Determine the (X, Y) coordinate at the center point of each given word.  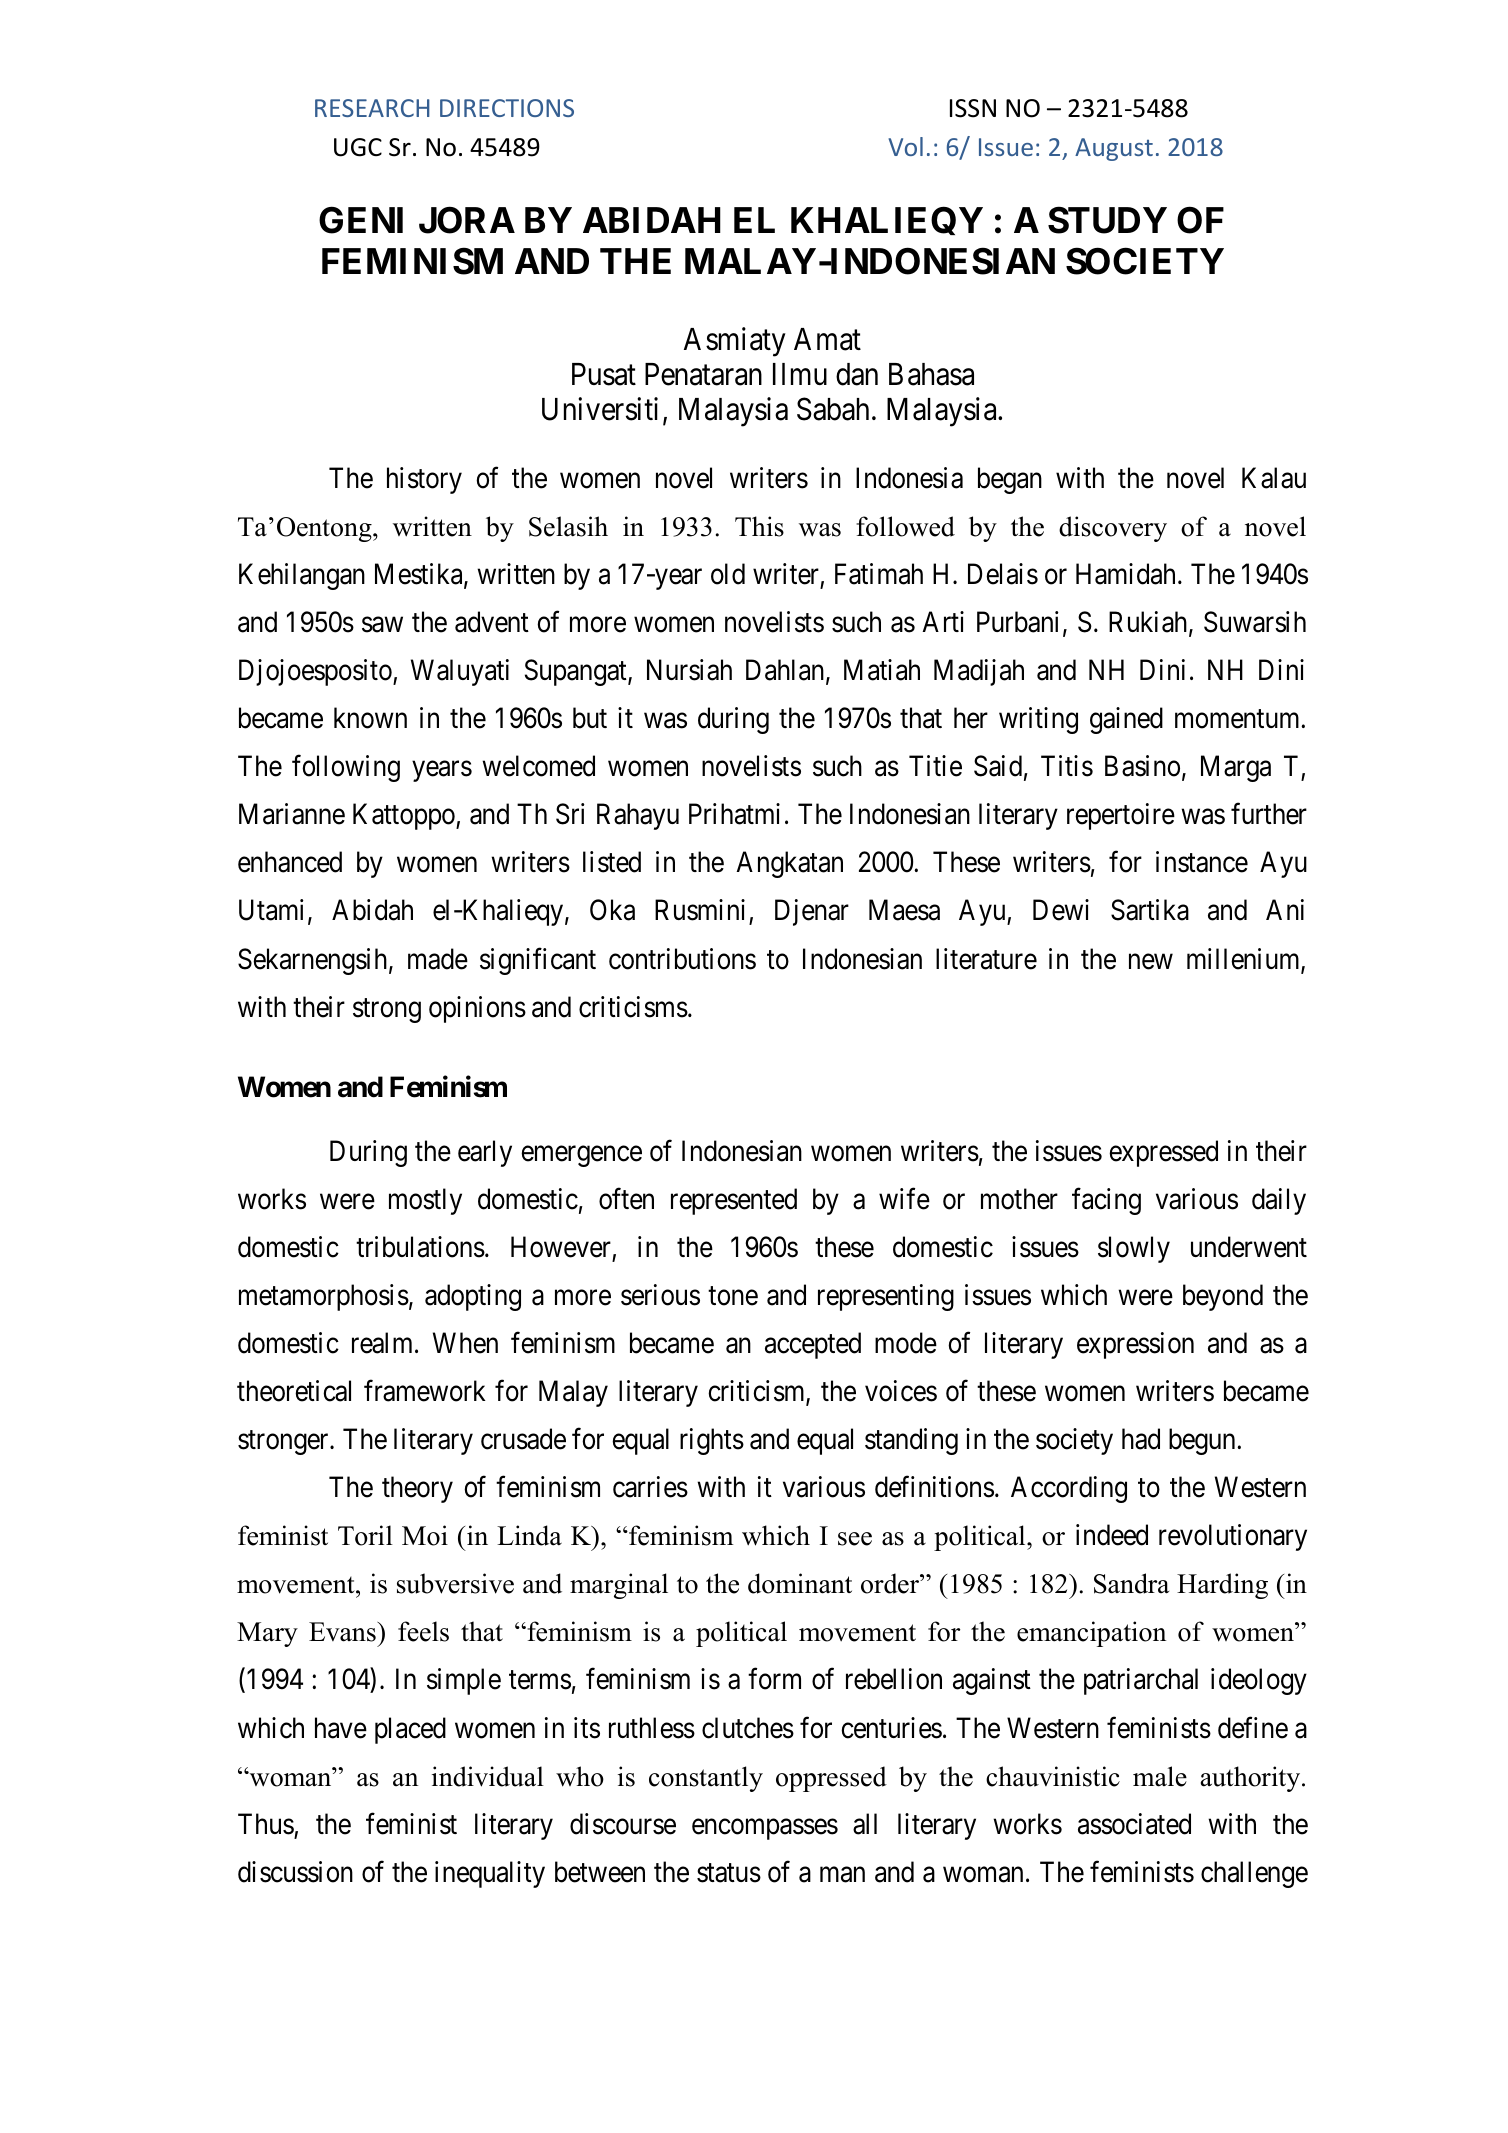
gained (1126, 720)
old (728, 574)
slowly (1134, 1249)
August (1114, 149)
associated (1134, 1824)
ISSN (973, 108)
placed (410, 1730)
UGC (358, 147)
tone (733, 1296)
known (370, 718)
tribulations (420, 1247)
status (729, 1873)
